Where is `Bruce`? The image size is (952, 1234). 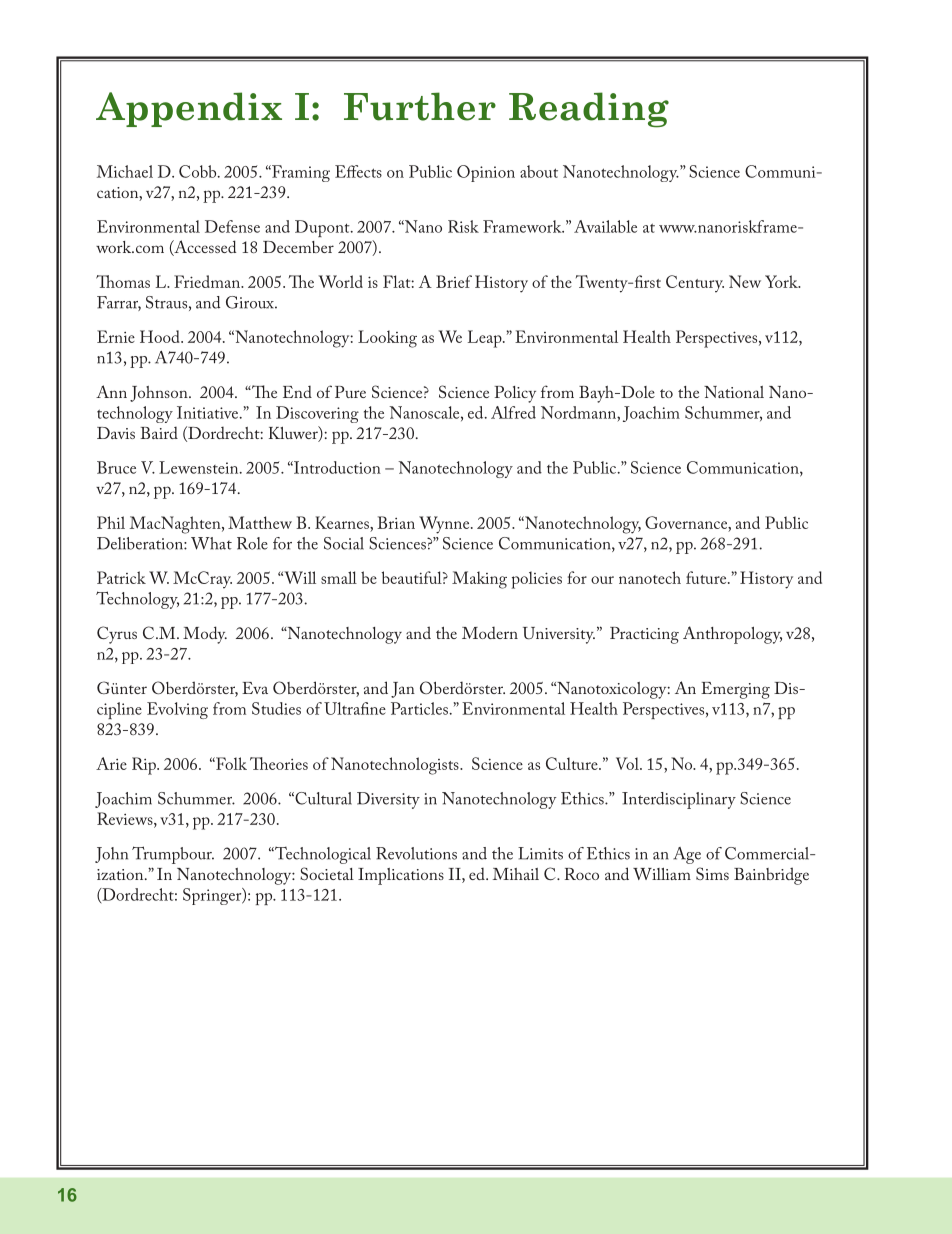 Bruce is located at coordinates (116, 467).
